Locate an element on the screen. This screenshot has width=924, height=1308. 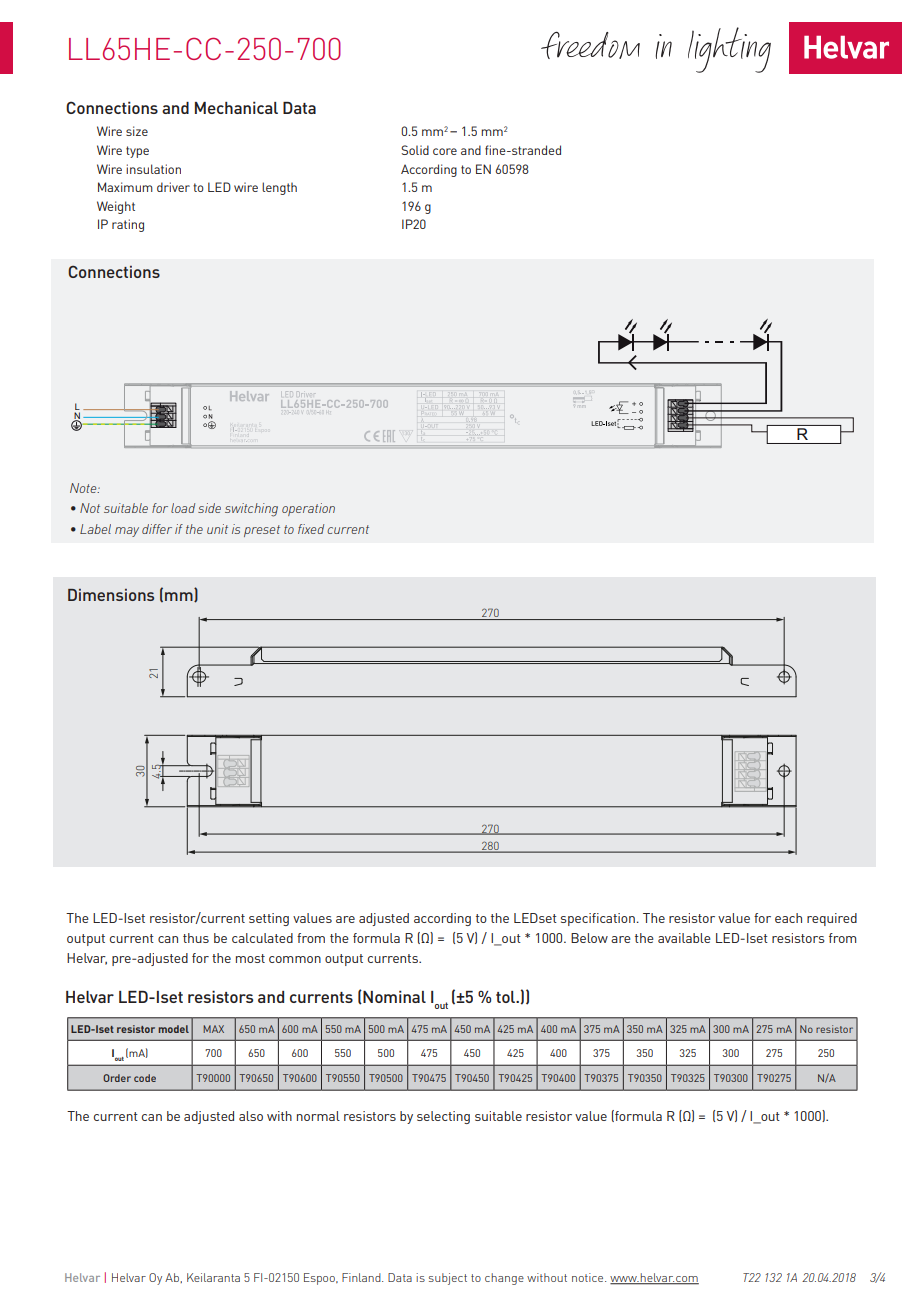
also is located at coordinates (251, 1116).
